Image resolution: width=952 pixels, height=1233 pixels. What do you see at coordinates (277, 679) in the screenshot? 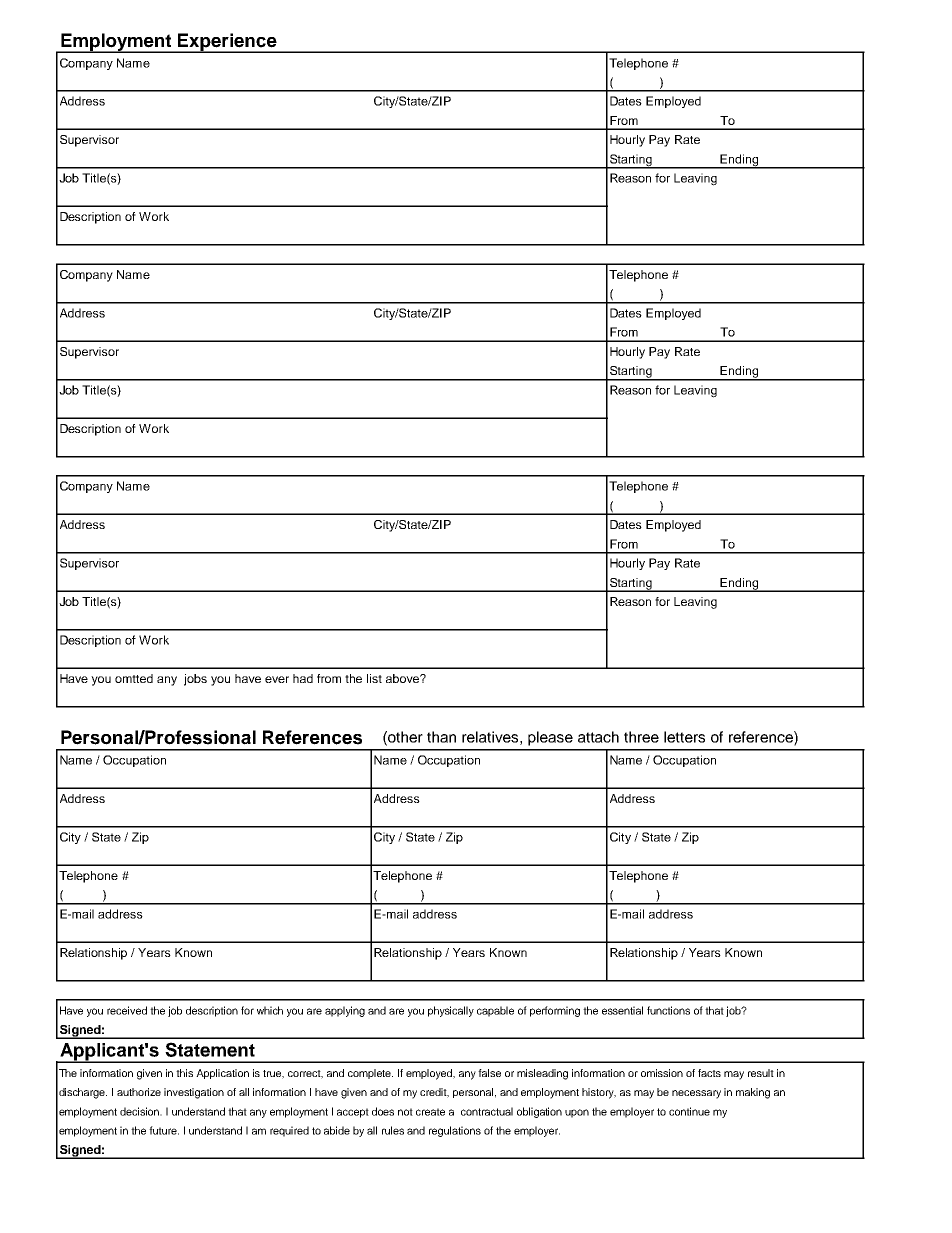
I see `ever` at bounding box center [277, 679].
